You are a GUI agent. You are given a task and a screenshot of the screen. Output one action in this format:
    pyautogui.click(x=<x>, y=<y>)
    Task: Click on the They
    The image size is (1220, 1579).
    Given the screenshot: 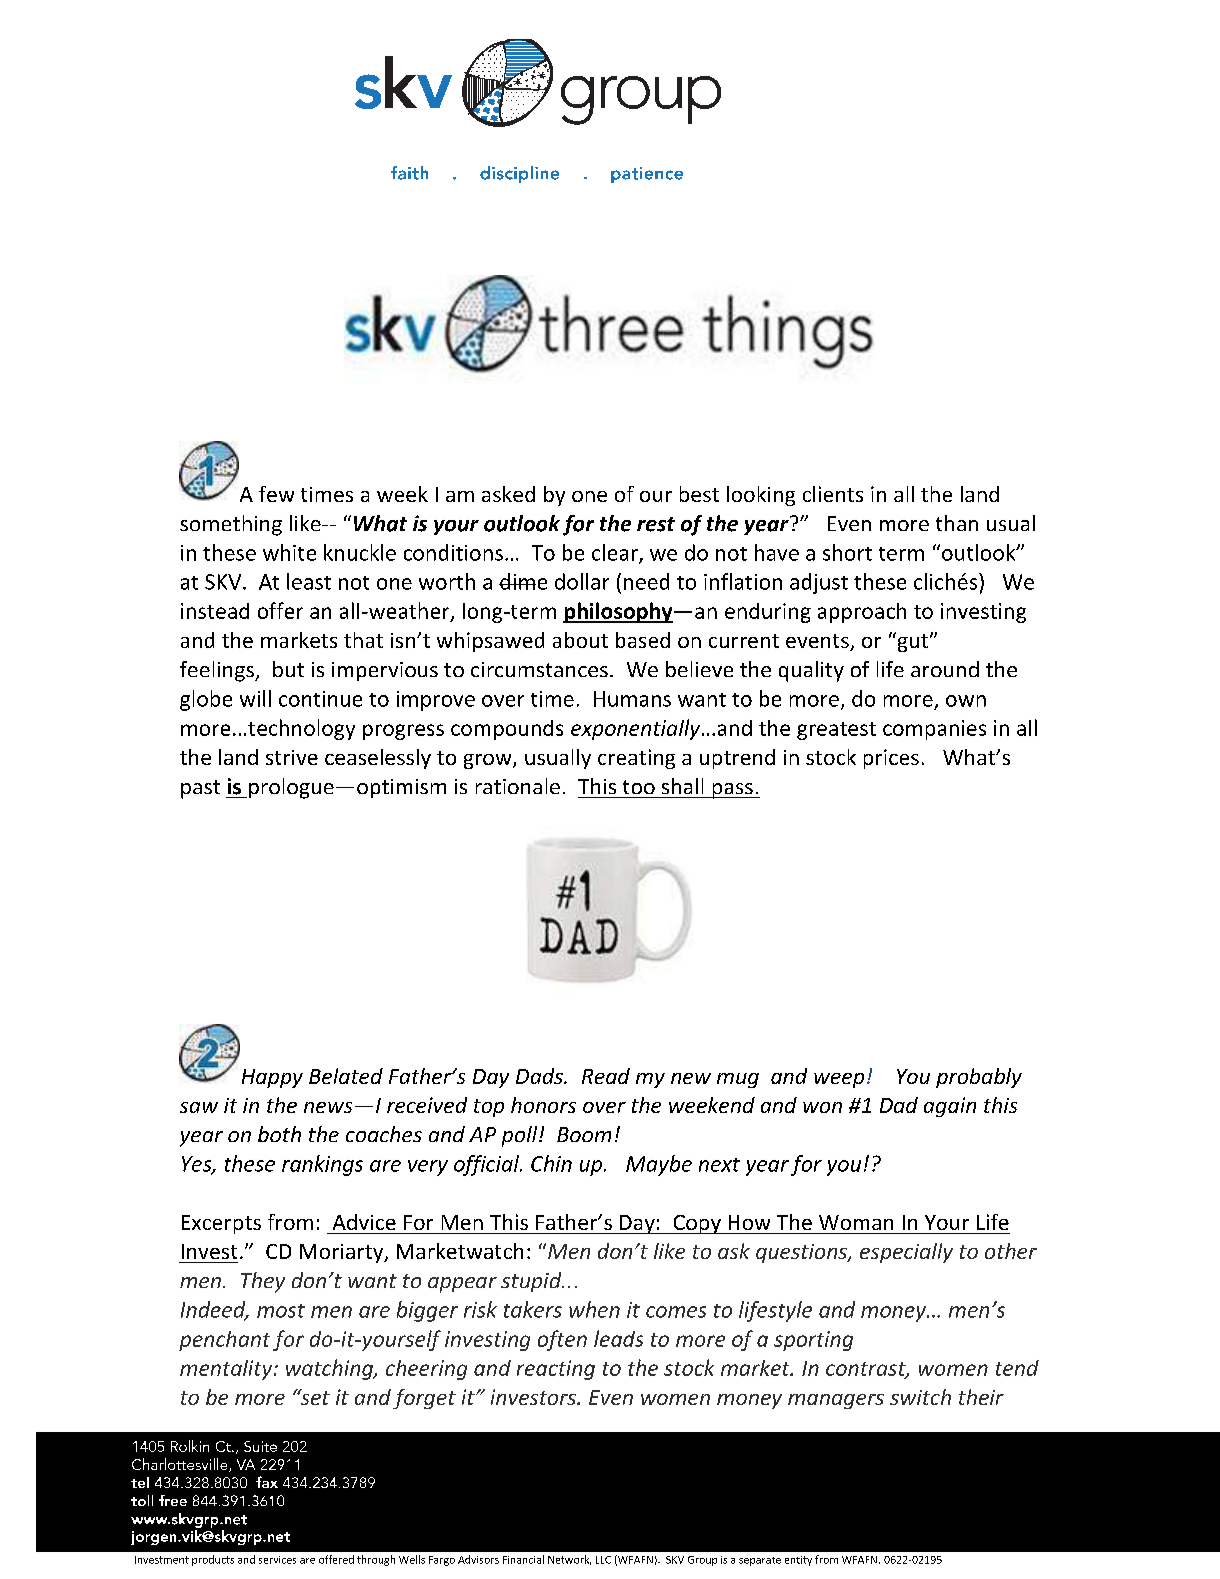 What is the action you would take?
    pyautogui.click(x=263, y=1282)
